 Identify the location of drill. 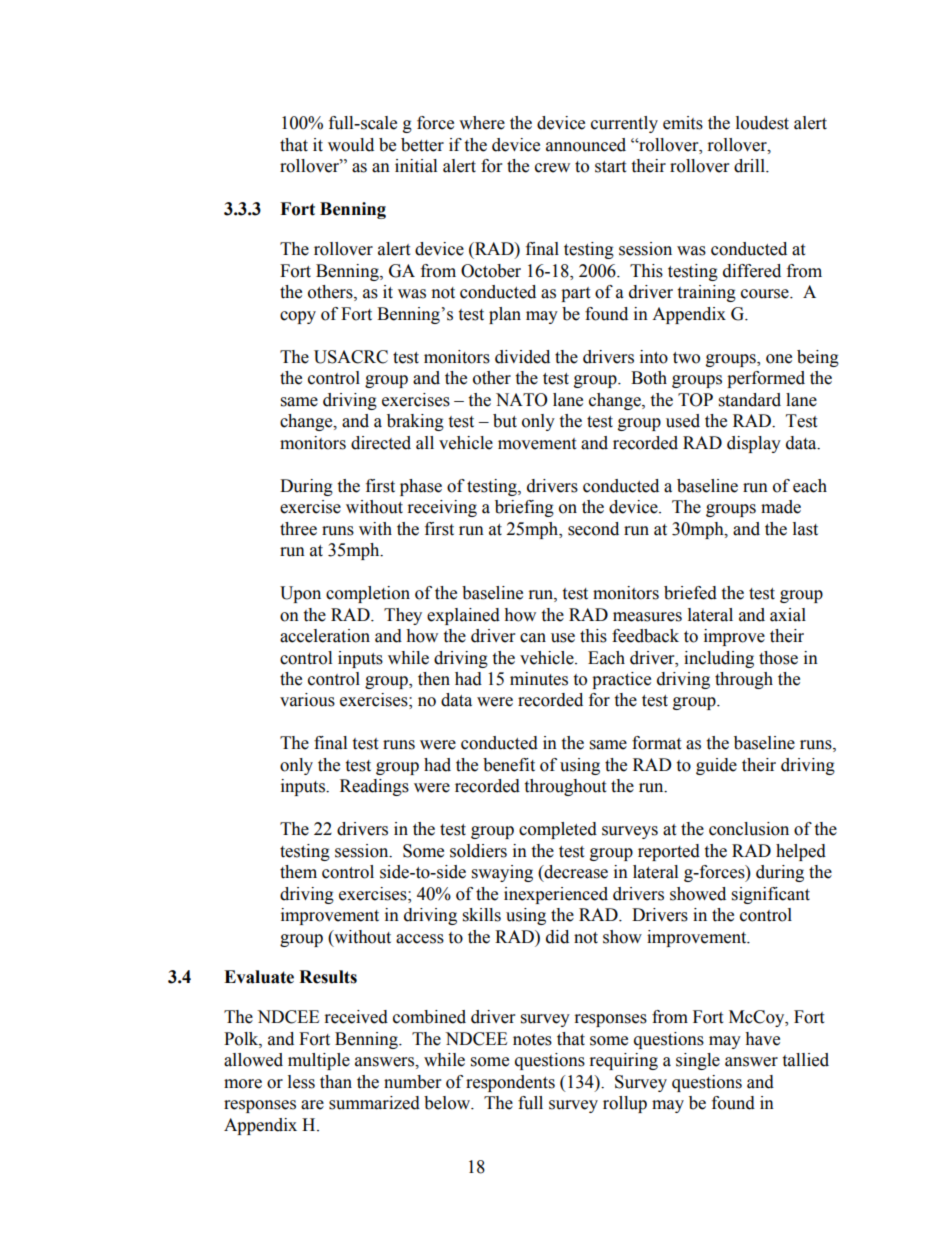
(750, 166).
